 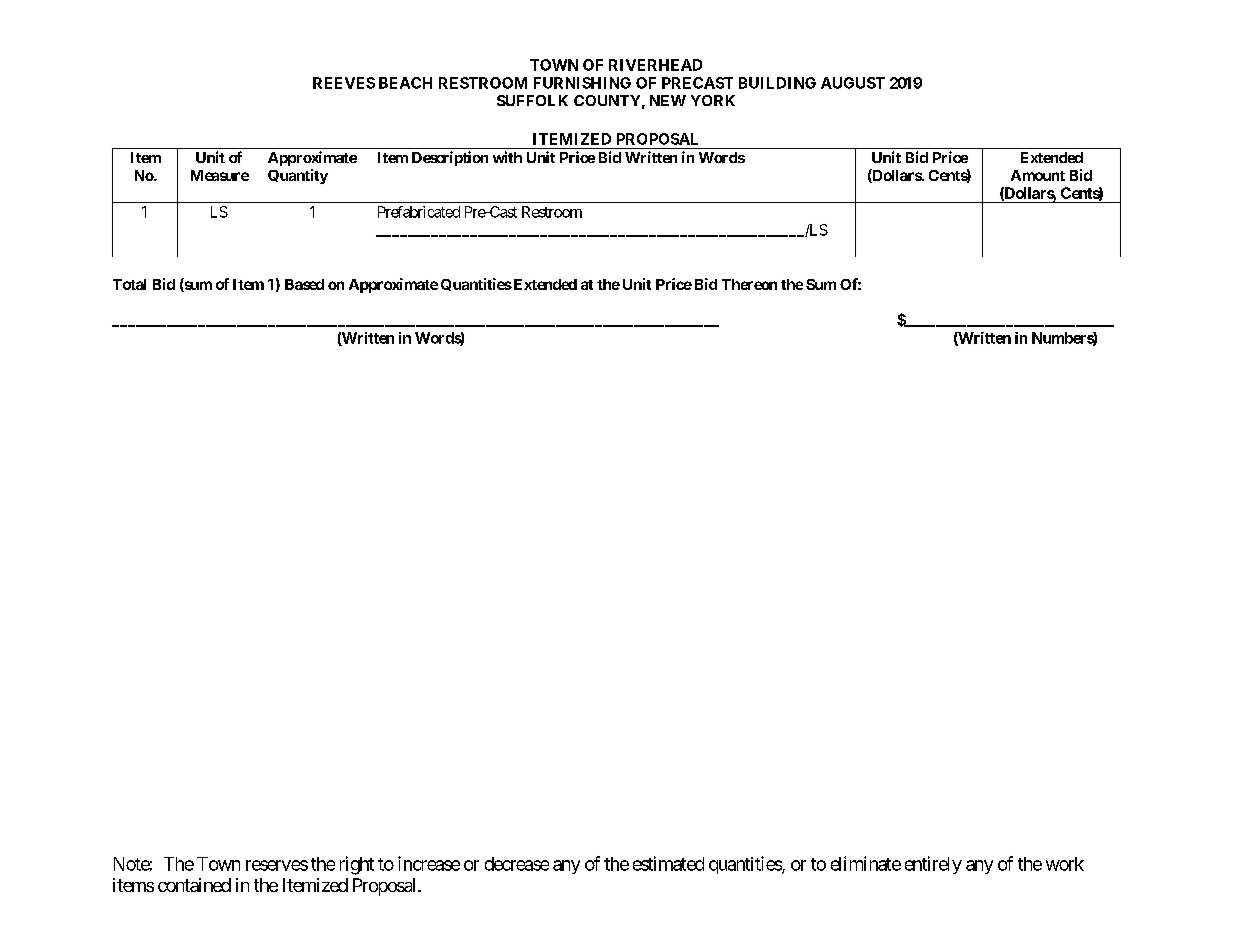 I want to click on FURNISHING, so click(x=582, y=83).
